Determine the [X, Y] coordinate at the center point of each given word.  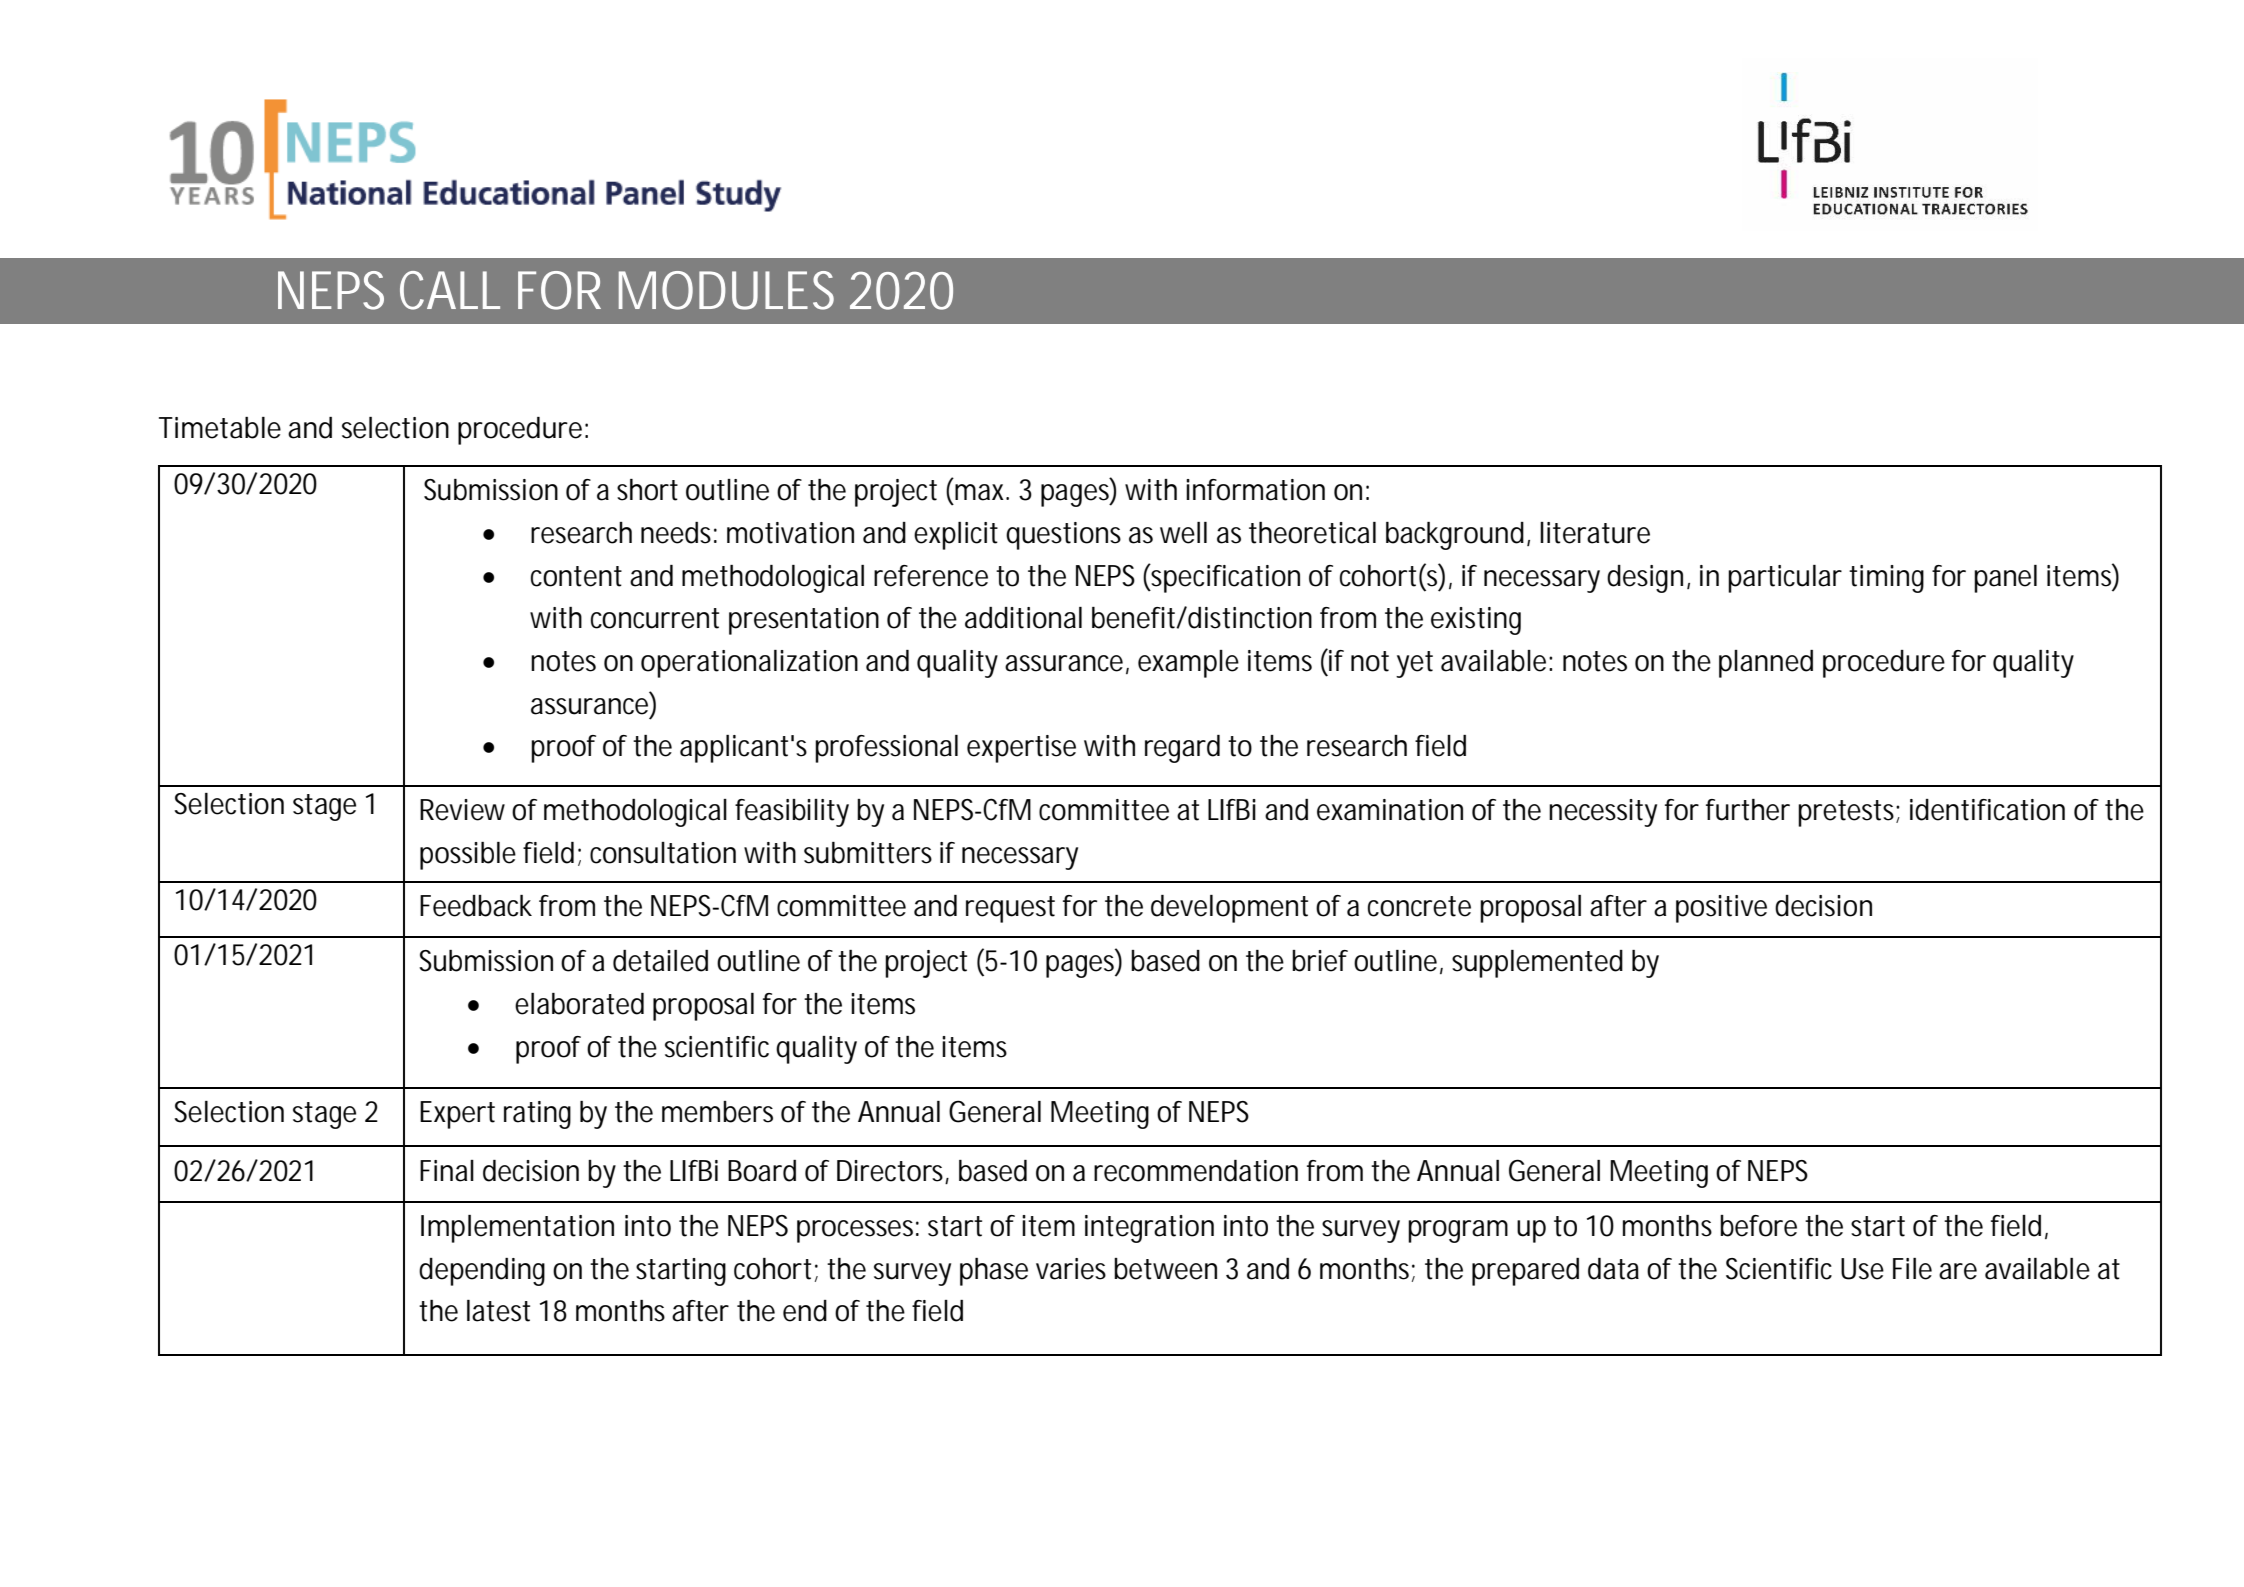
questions [1063, 536]
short [647, 490]
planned [1766, 664]
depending [482, 1272]
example [1188, 664]
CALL [450, 290]
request [1010, 909]
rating [537, 1115]
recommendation [1196, 1171]
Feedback [476, 906]
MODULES [726, 290]
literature [1595, 533]
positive [1721, 909]
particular [1785, 579]
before [1758, 1226]
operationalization [749, 664]
